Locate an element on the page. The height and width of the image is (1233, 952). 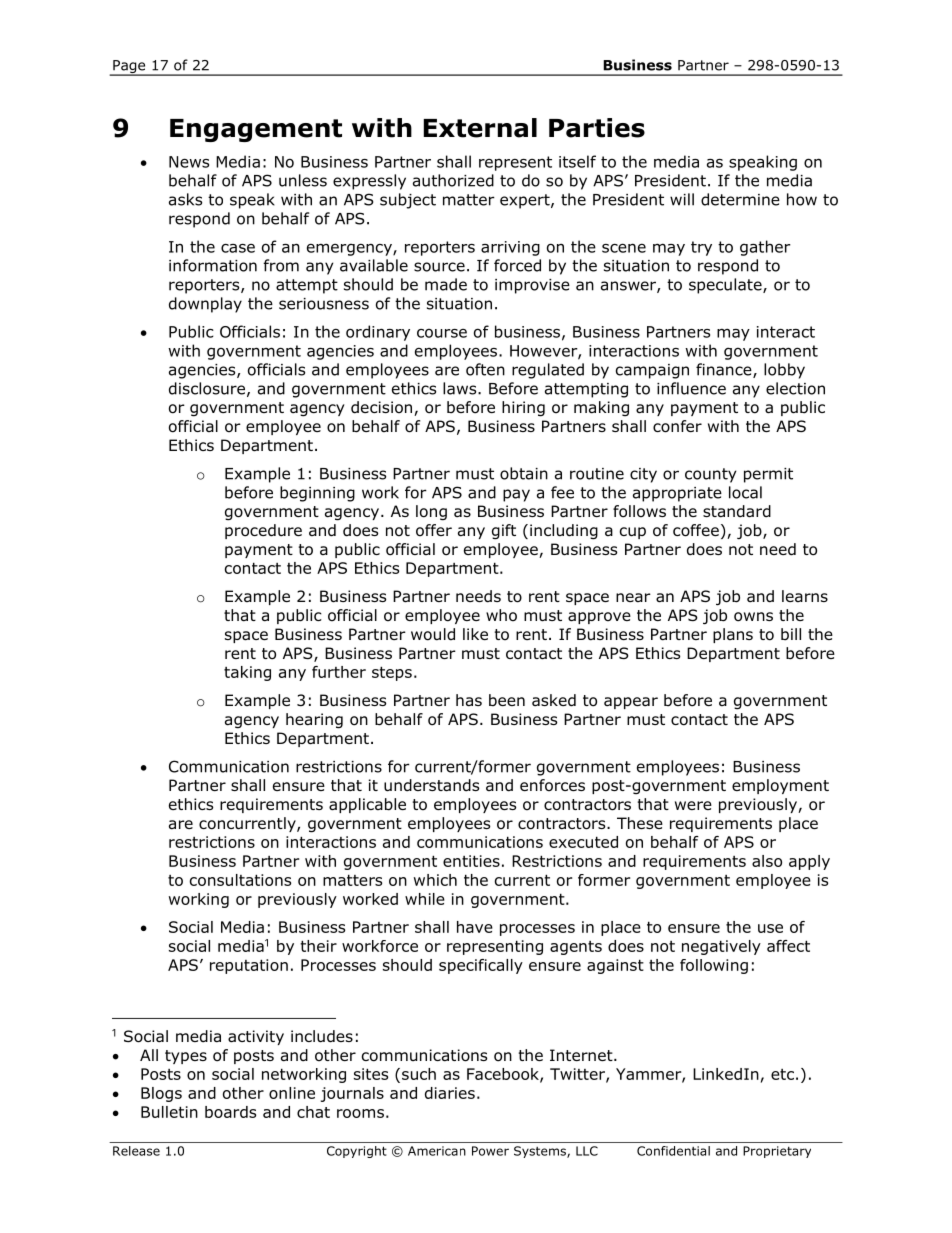
disclosure is located at coordinates (207, 388).
